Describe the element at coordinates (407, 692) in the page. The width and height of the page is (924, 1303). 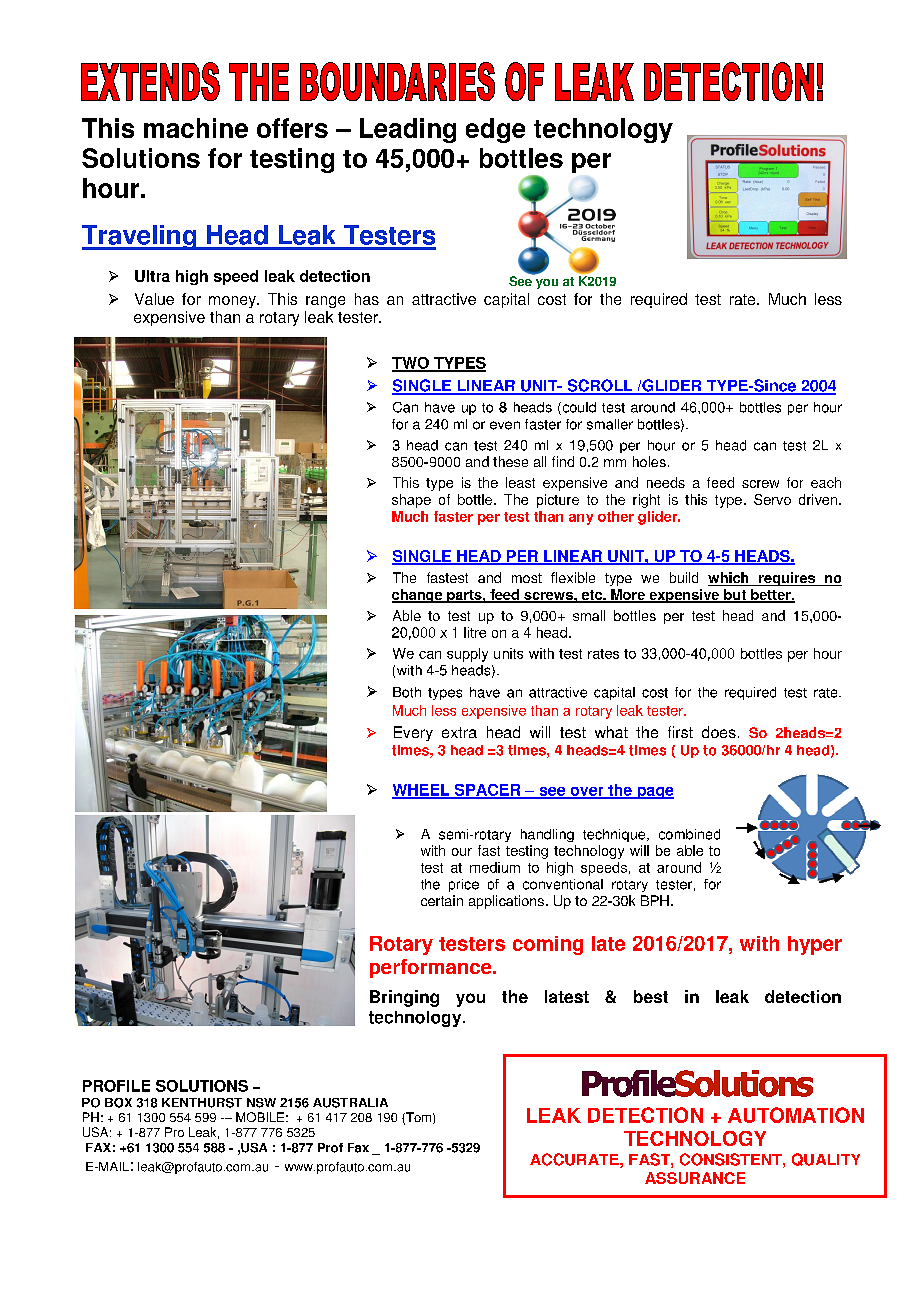
I see `Both` at that location.
